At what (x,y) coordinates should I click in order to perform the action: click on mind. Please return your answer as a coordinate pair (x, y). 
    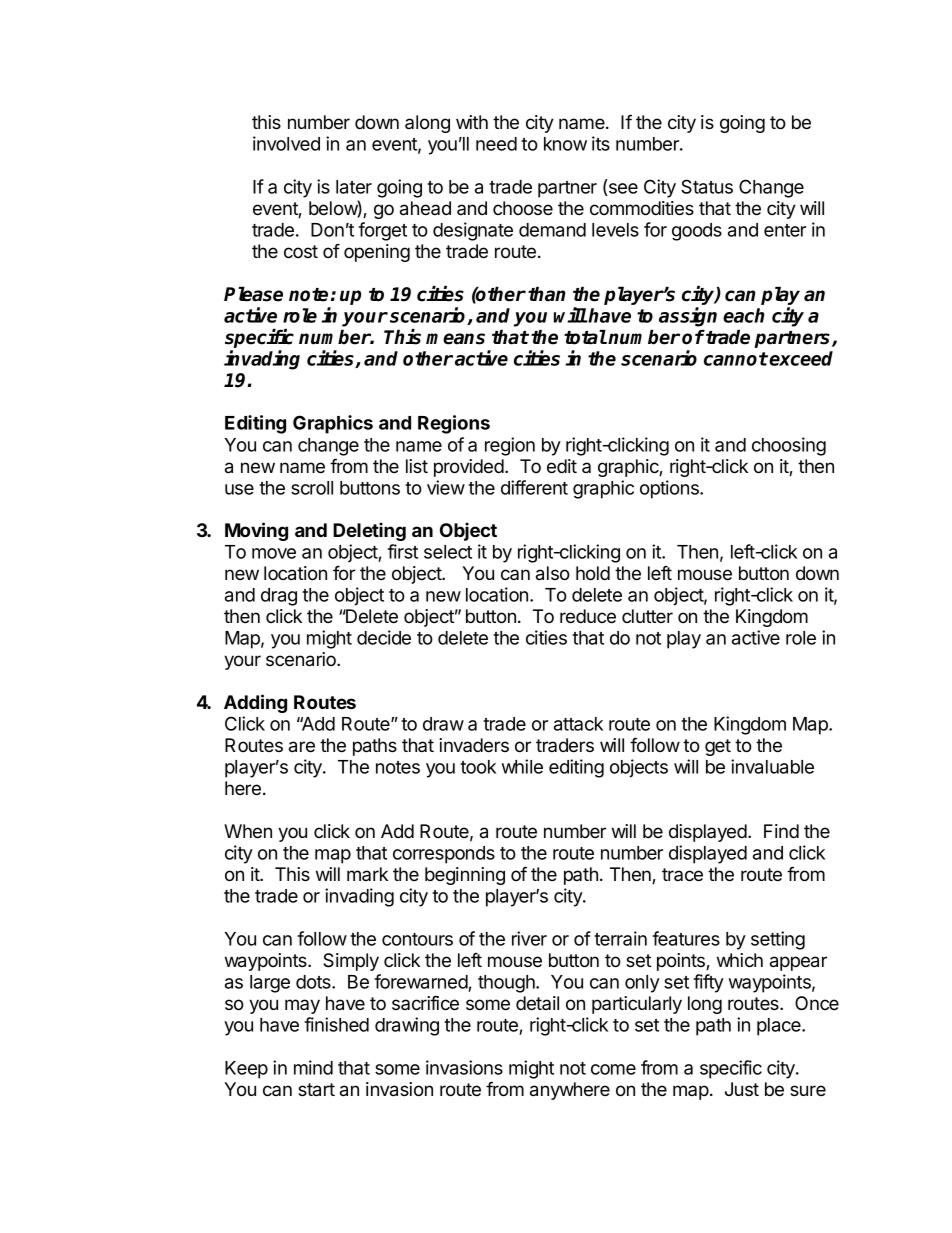
    Looking at the image, I should click on (313, 1067).
